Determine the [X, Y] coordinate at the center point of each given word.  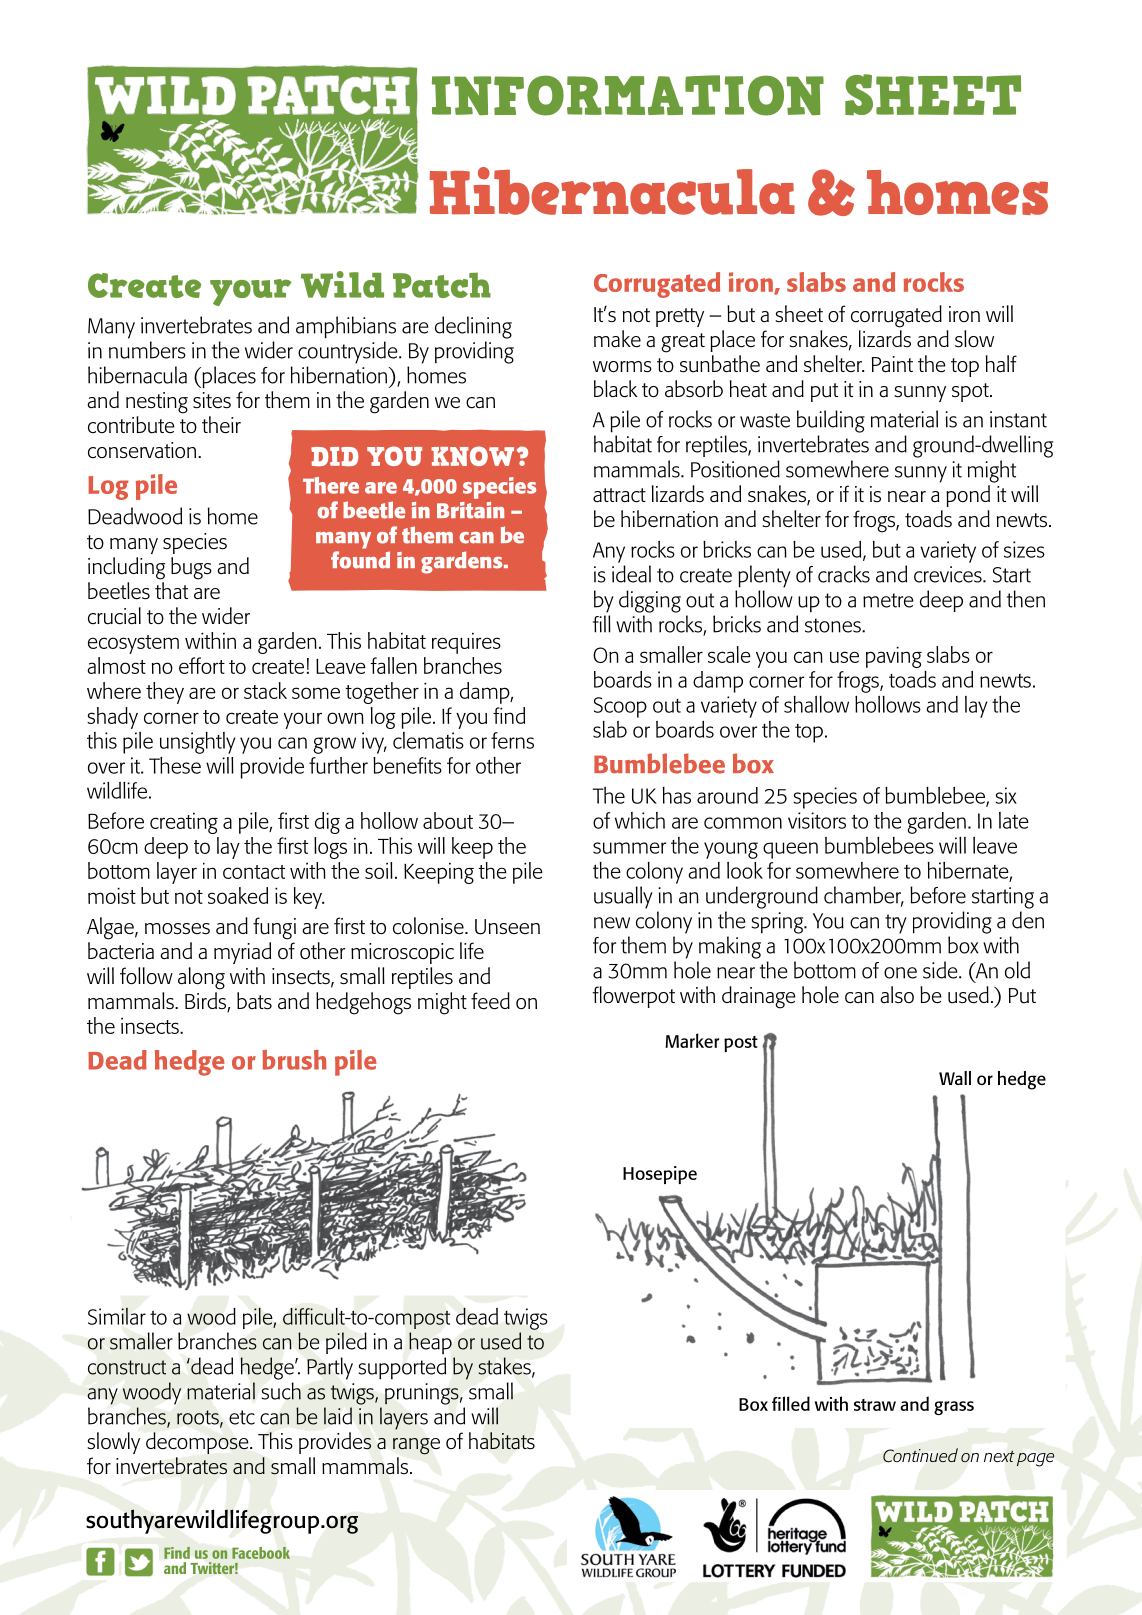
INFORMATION [628, 95]
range [416, 1446]
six [1006, 795]
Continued [920, 1455]
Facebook [261, 1553]
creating [184, 823]
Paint [892, 364]
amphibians [346, 327]
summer [629, 848]
